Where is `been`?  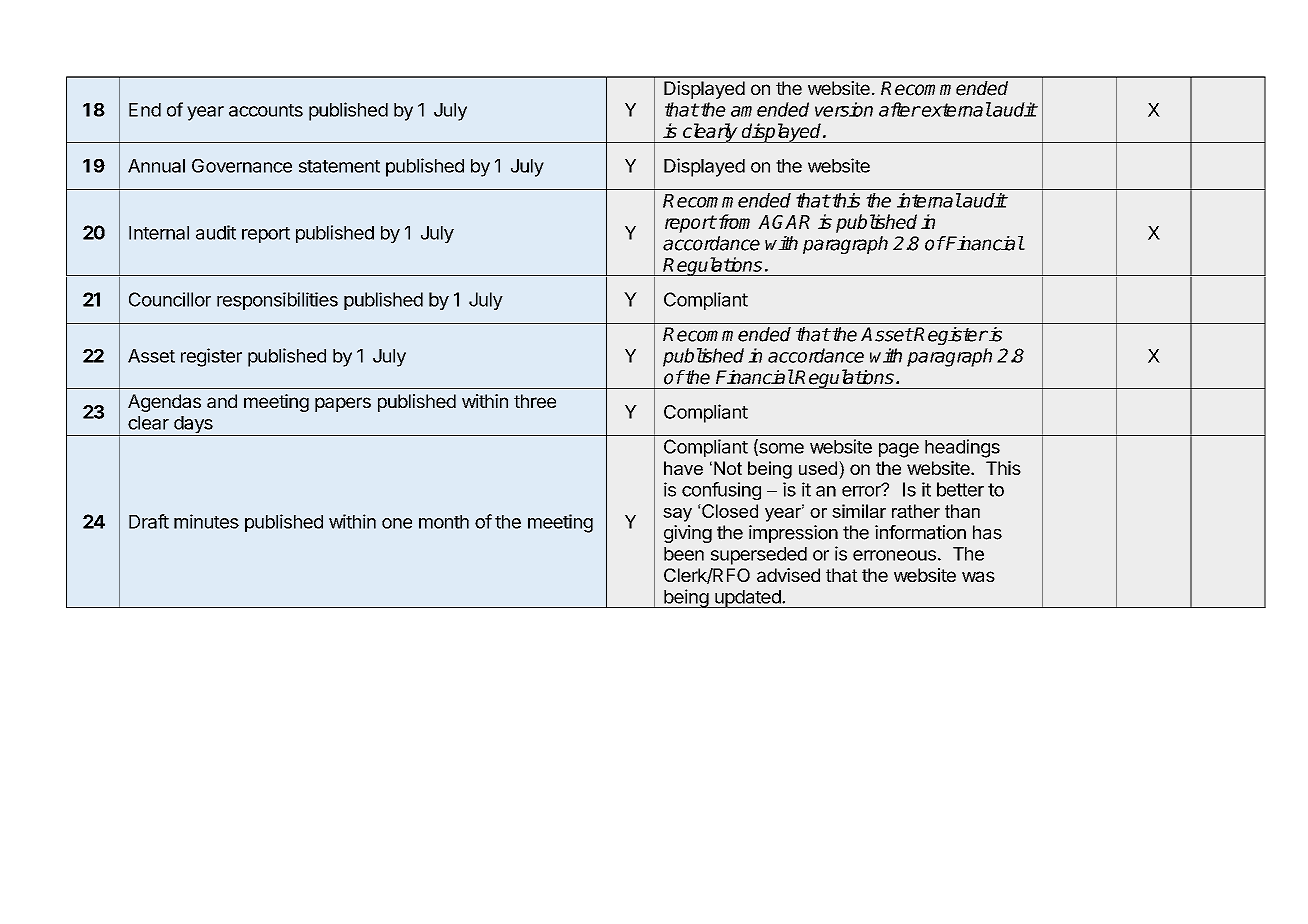 been is located at coordinates (684, 554).
